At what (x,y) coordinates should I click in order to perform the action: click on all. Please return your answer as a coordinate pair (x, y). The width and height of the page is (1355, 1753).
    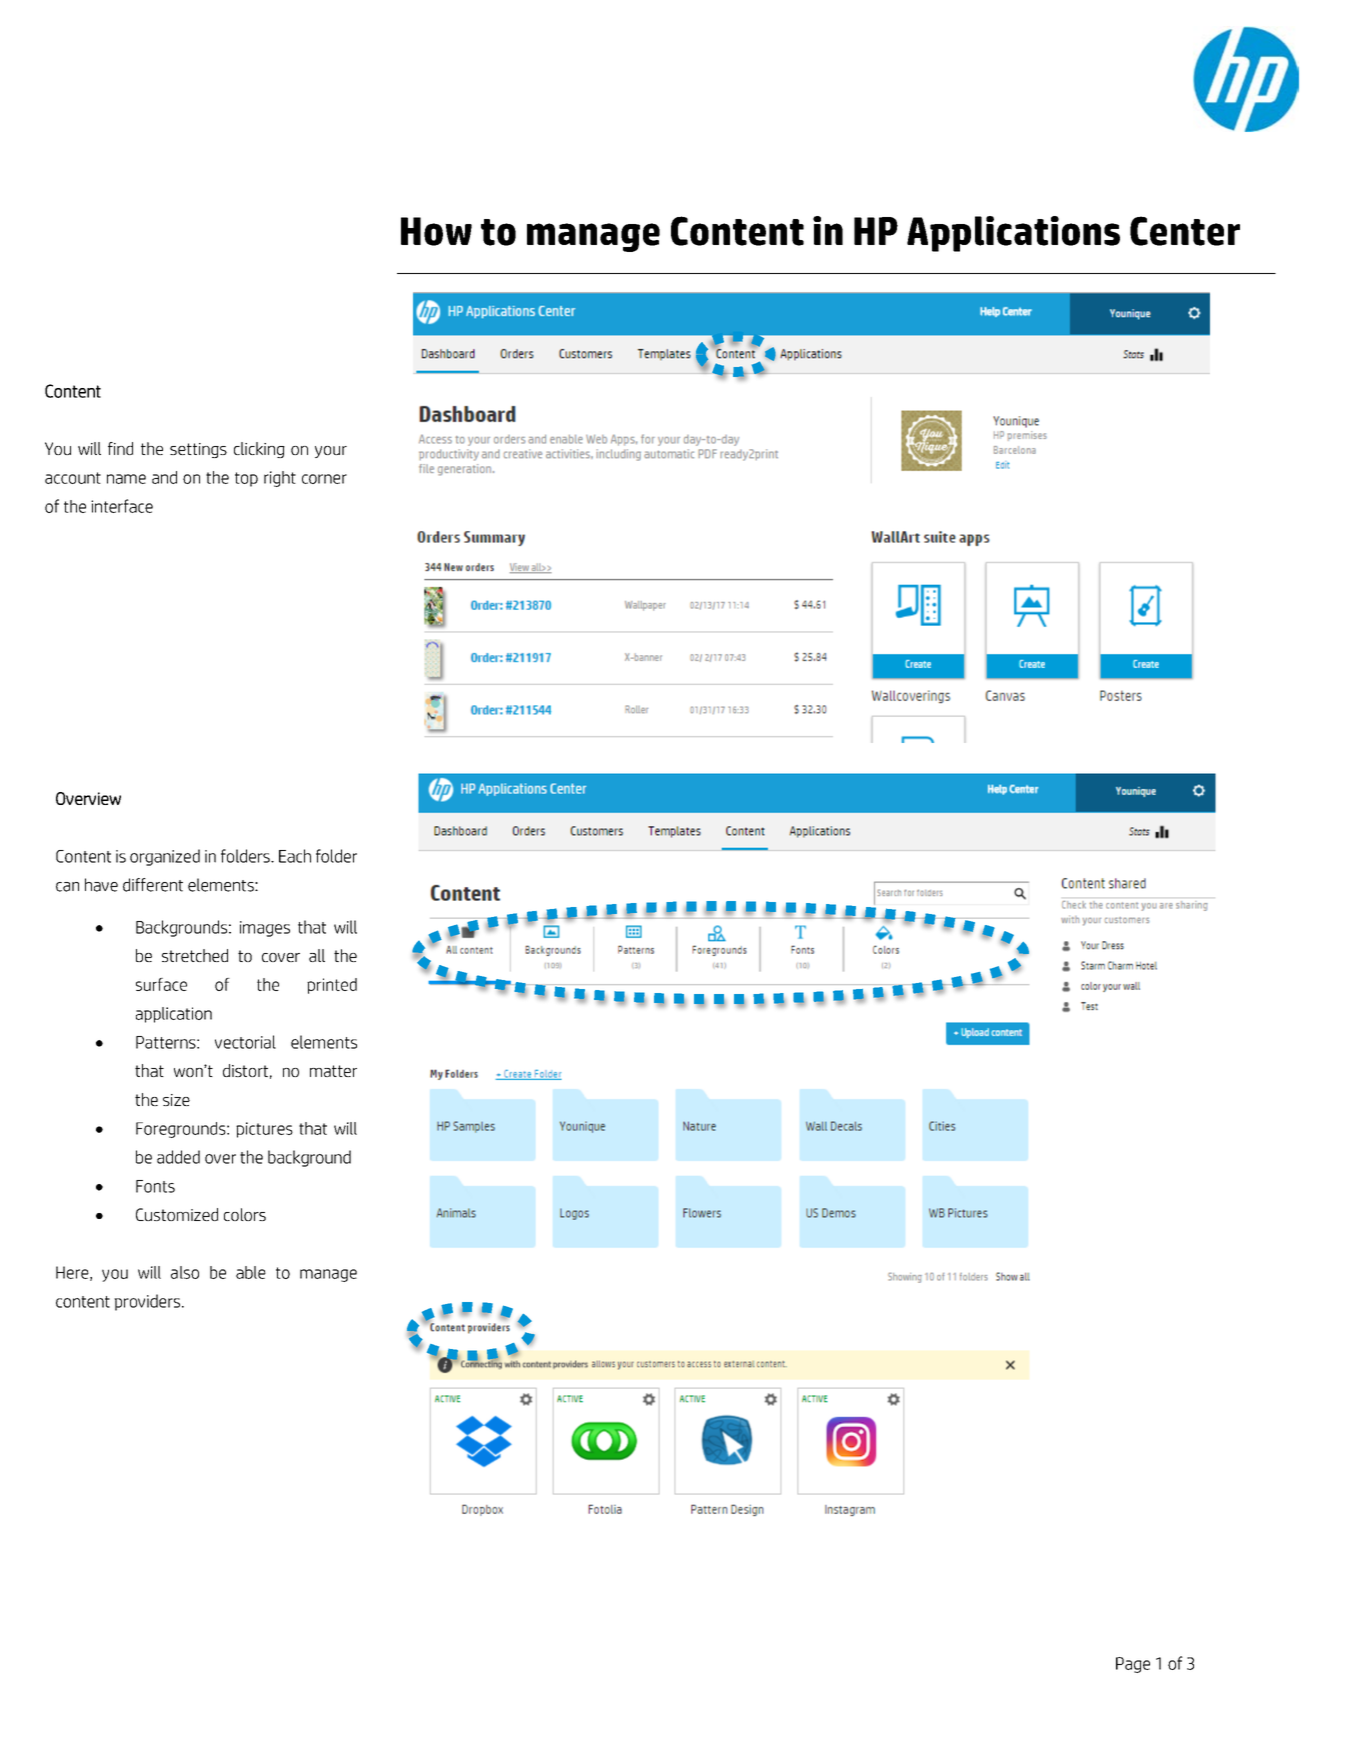
    Looking at the image, I should click on (317, 955).
